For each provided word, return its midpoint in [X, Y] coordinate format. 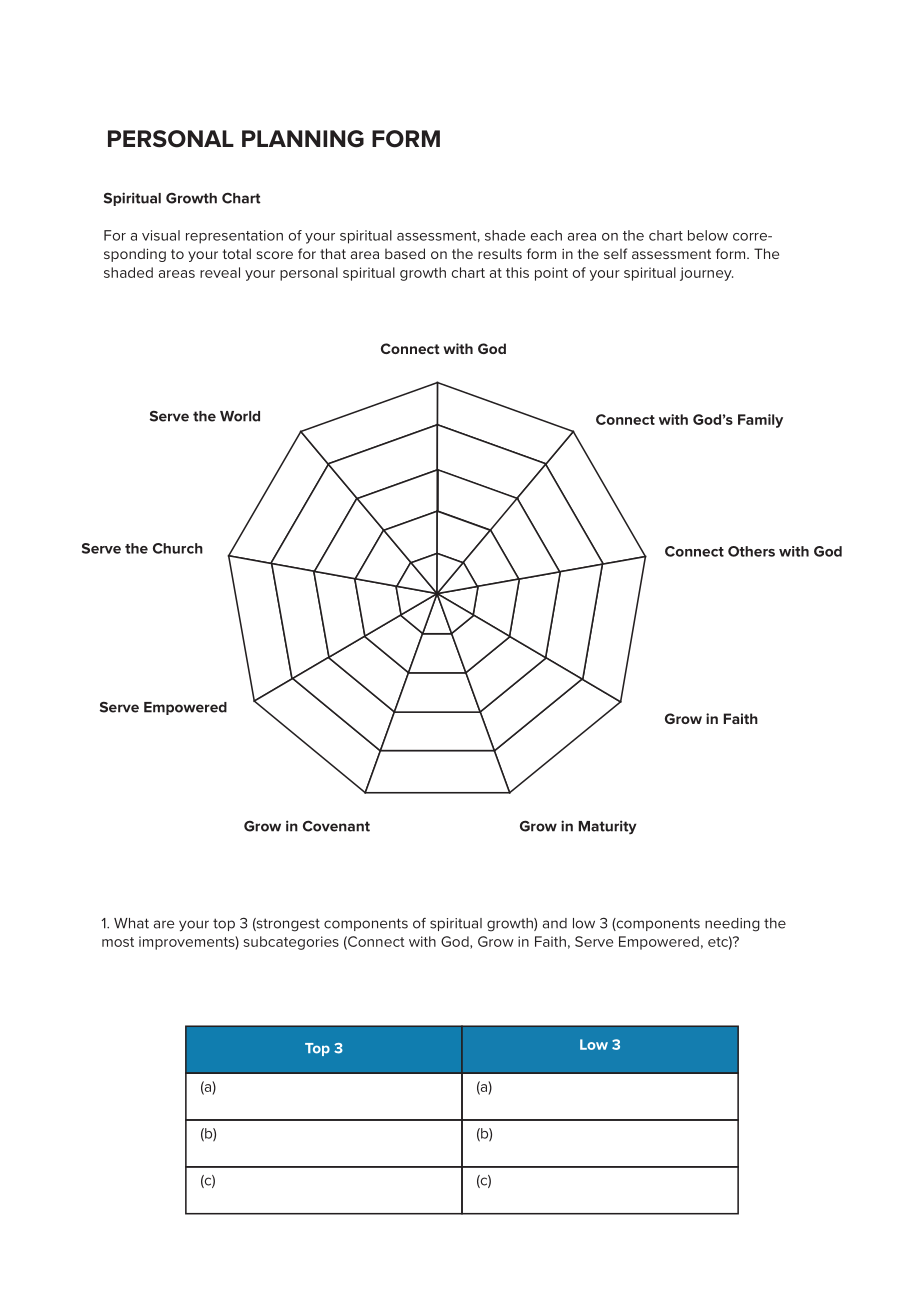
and [555, 923]
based [405, 253]
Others [751, 551]
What [131, 923]
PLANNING [303, 139]
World [240, 416]
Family [760, 421]
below [708, 235]
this [517, 272]
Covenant [336, 826]
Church [178, 548]
